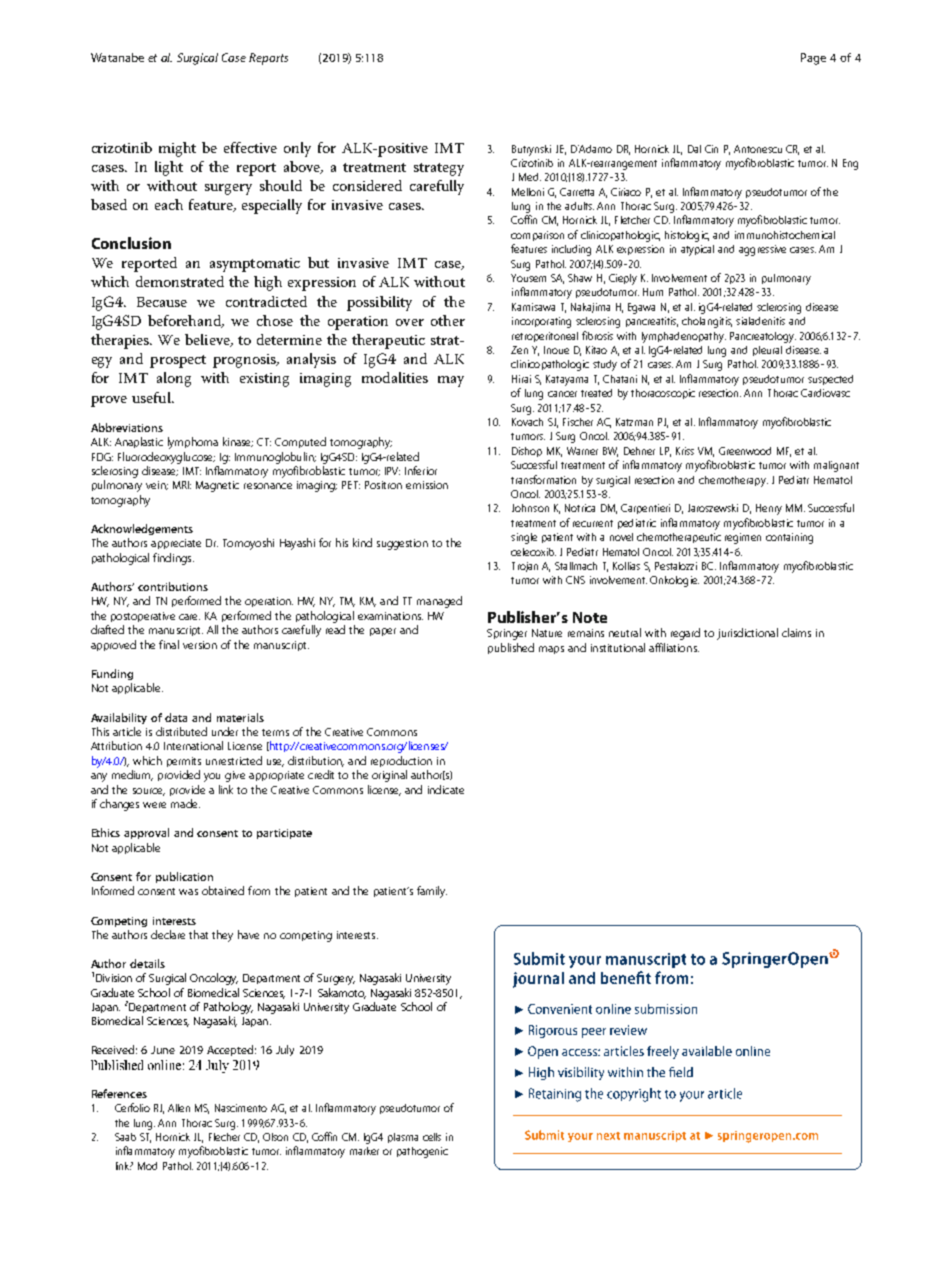 This document has height=1265, width=952. Describe the element at coordinates (767, 351) in the document. I see `pleural` at that location.
